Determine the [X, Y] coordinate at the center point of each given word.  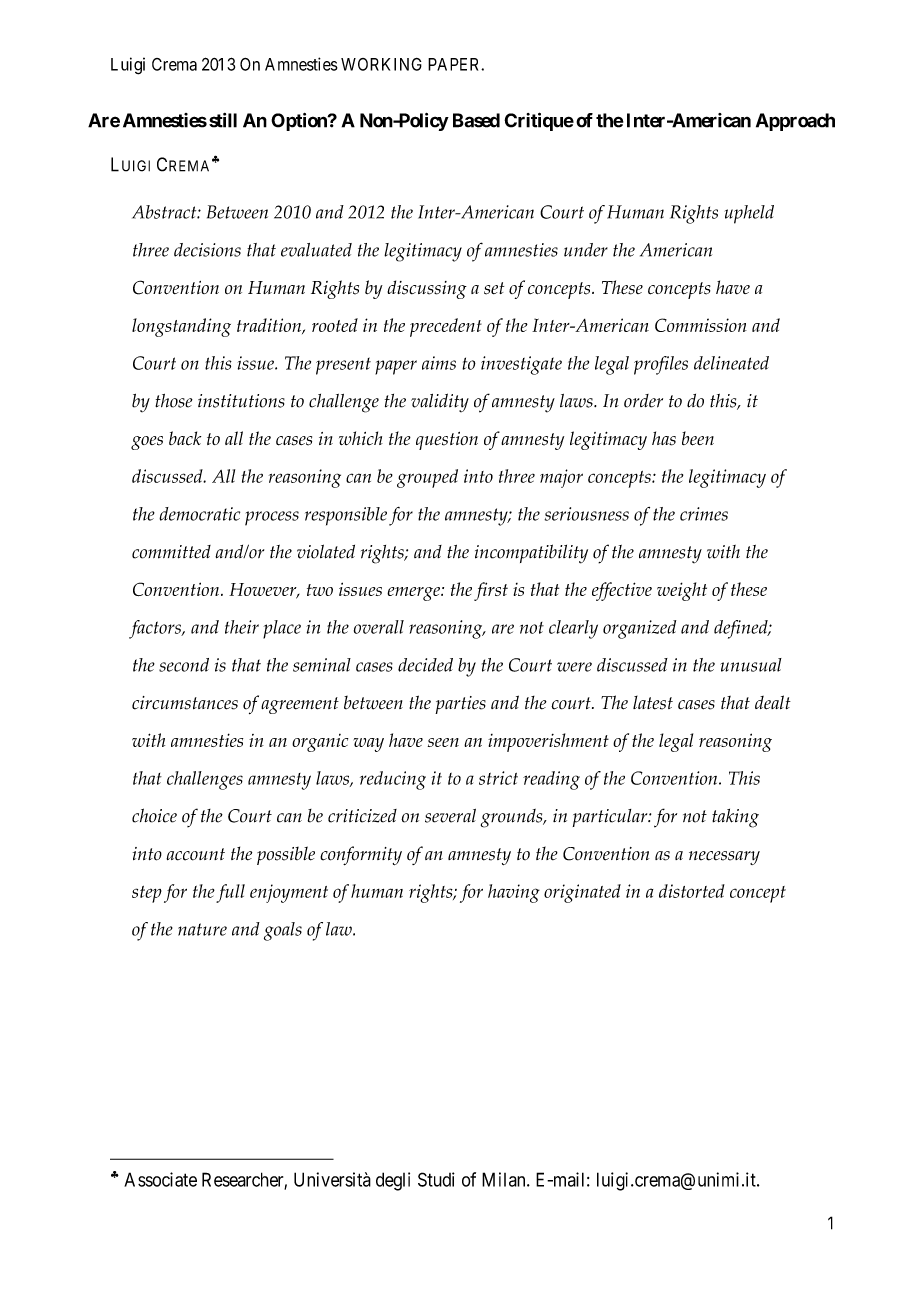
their [242, 627]
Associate [160, 1179]
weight [682, 591]
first [491, 591]
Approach [795, 122]
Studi [436, 1179]
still [223, 120]
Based [476, 120]
